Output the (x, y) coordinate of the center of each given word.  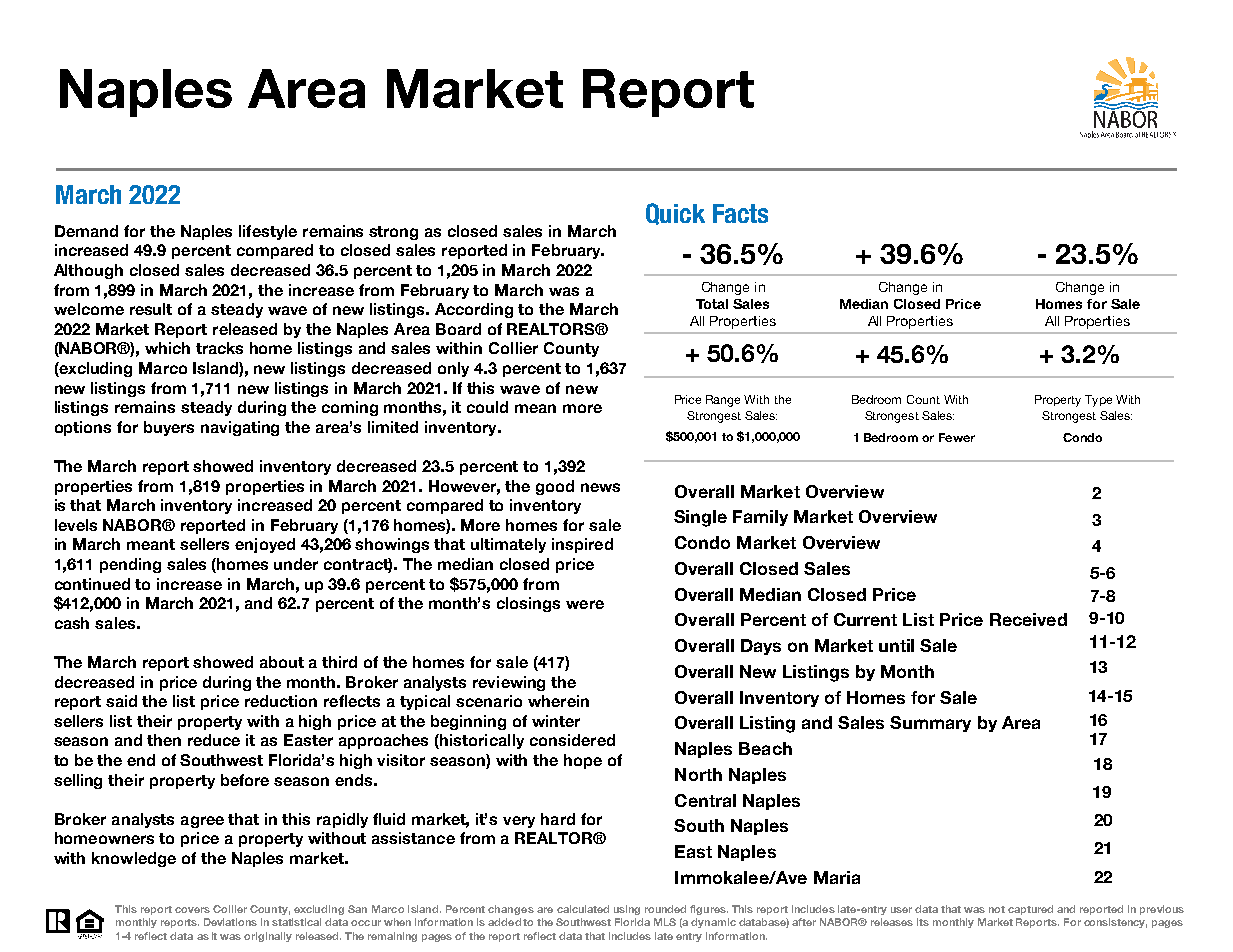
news (600, 487)
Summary (930, 724)
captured (1030, 910)
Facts (740, 213)
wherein (558, 701)
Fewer (957, 437)
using (627, 910)
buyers (169, 428)
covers (192, 910)
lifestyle (268, 232)
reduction (281, 701)
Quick (675, 214)
